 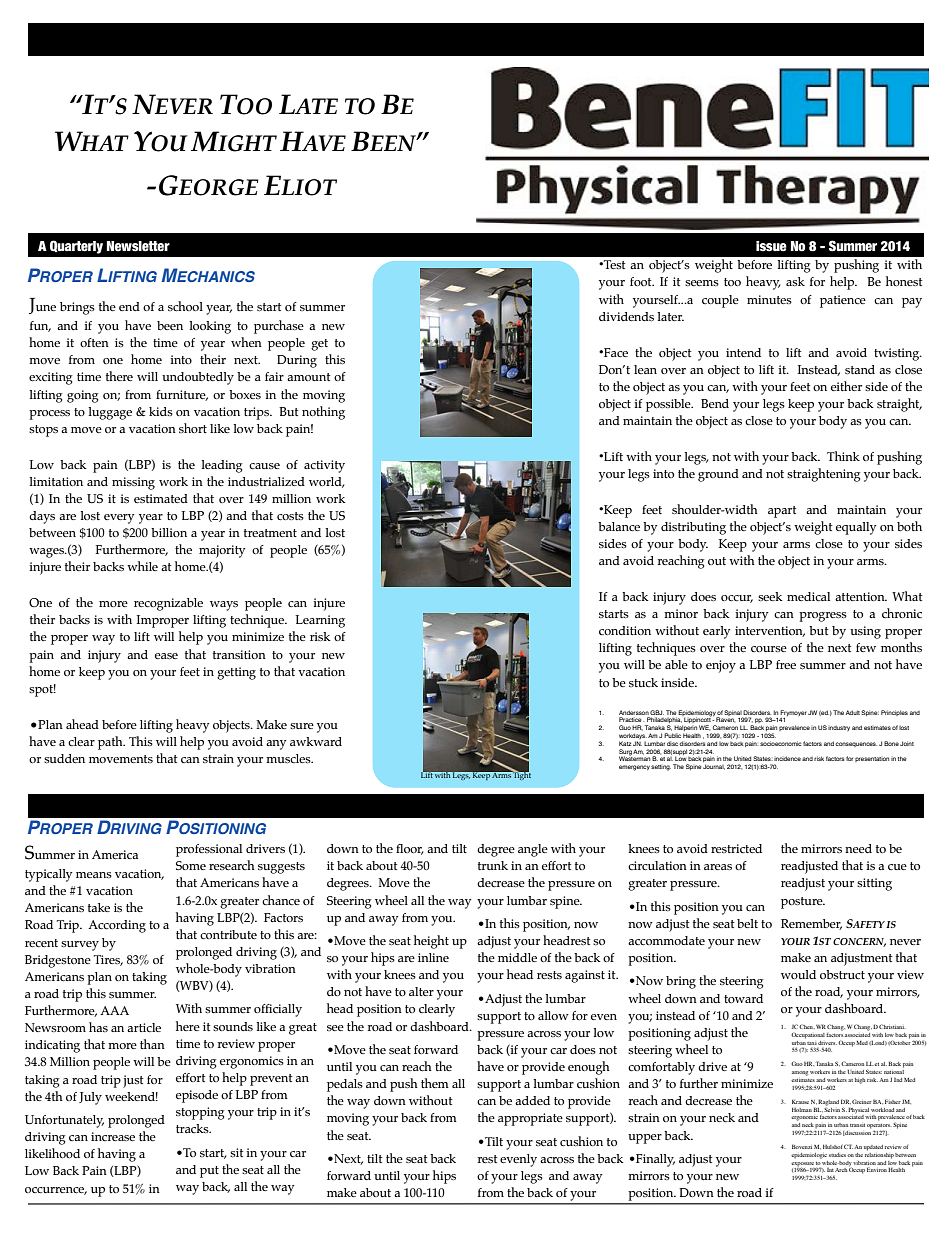 I want to click on foot, so click(x=642, y=281).
